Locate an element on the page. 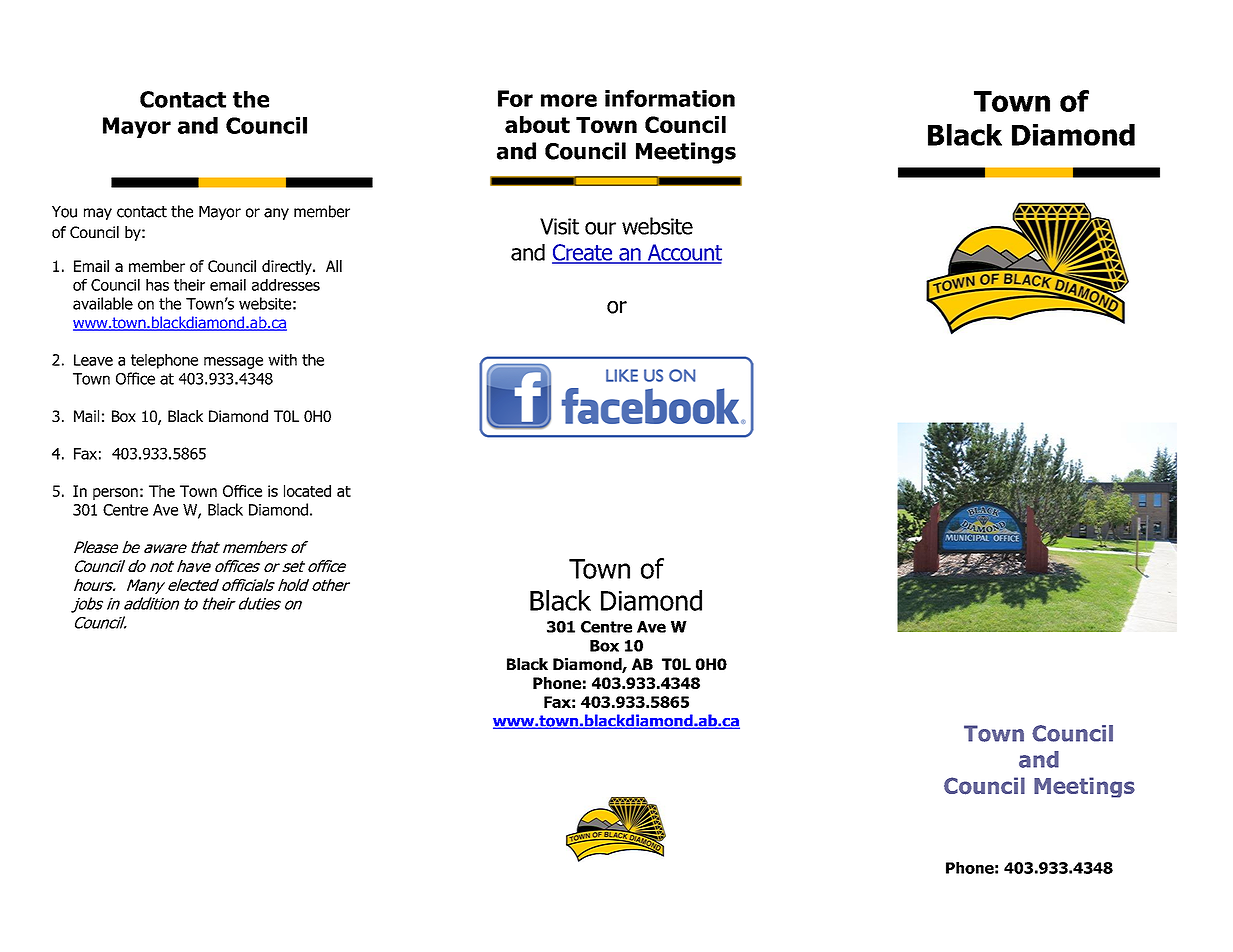  person is located at coordinates (115, 494).
